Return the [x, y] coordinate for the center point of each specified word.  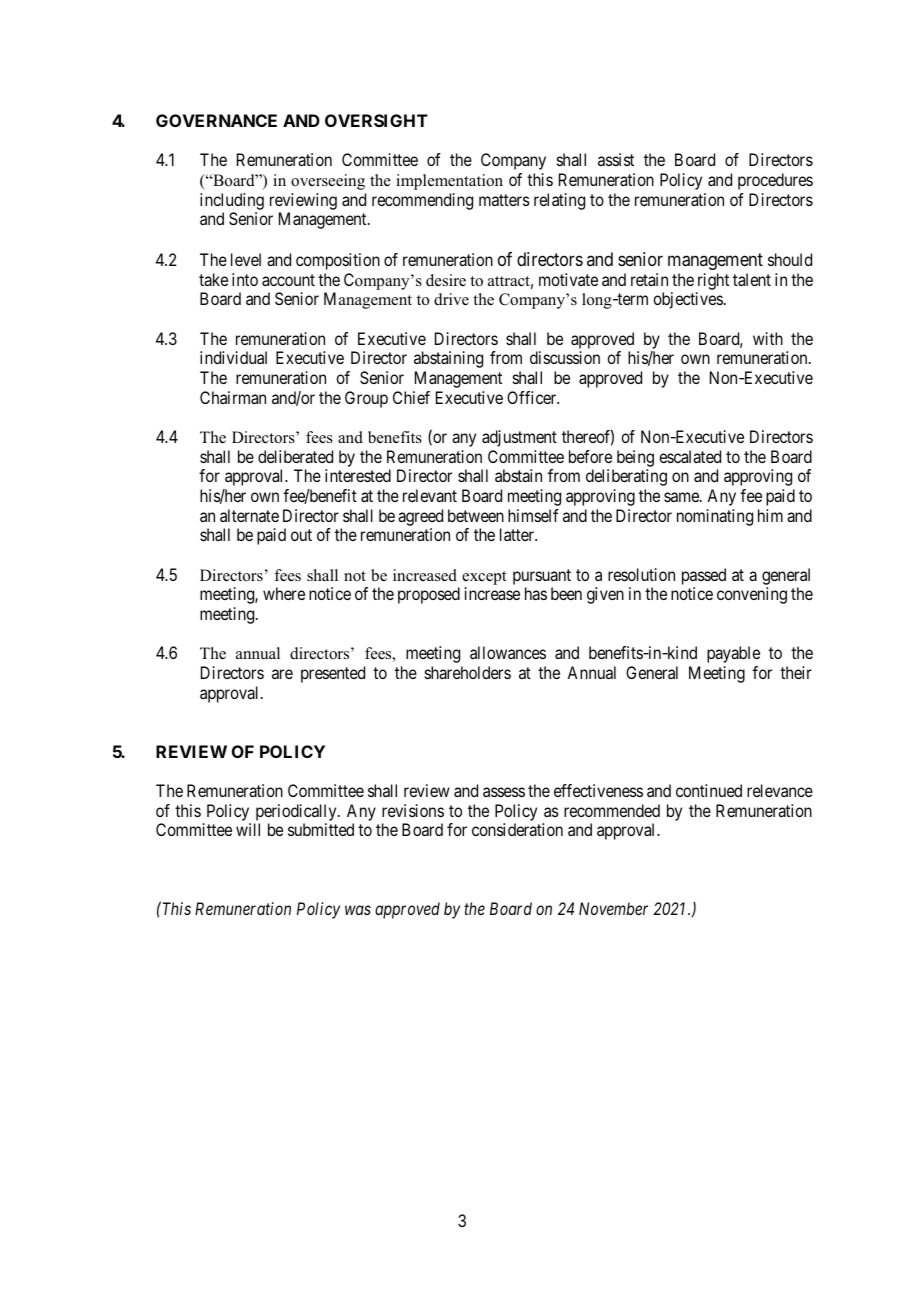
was [358, 910]
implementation [449, 182]
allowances [508, 652]
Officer [533, 397]
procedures [775, 181]
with [768, 338]
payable [733, 654]
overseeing [328, 182]
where [284, 593]
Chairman [233, 397]
